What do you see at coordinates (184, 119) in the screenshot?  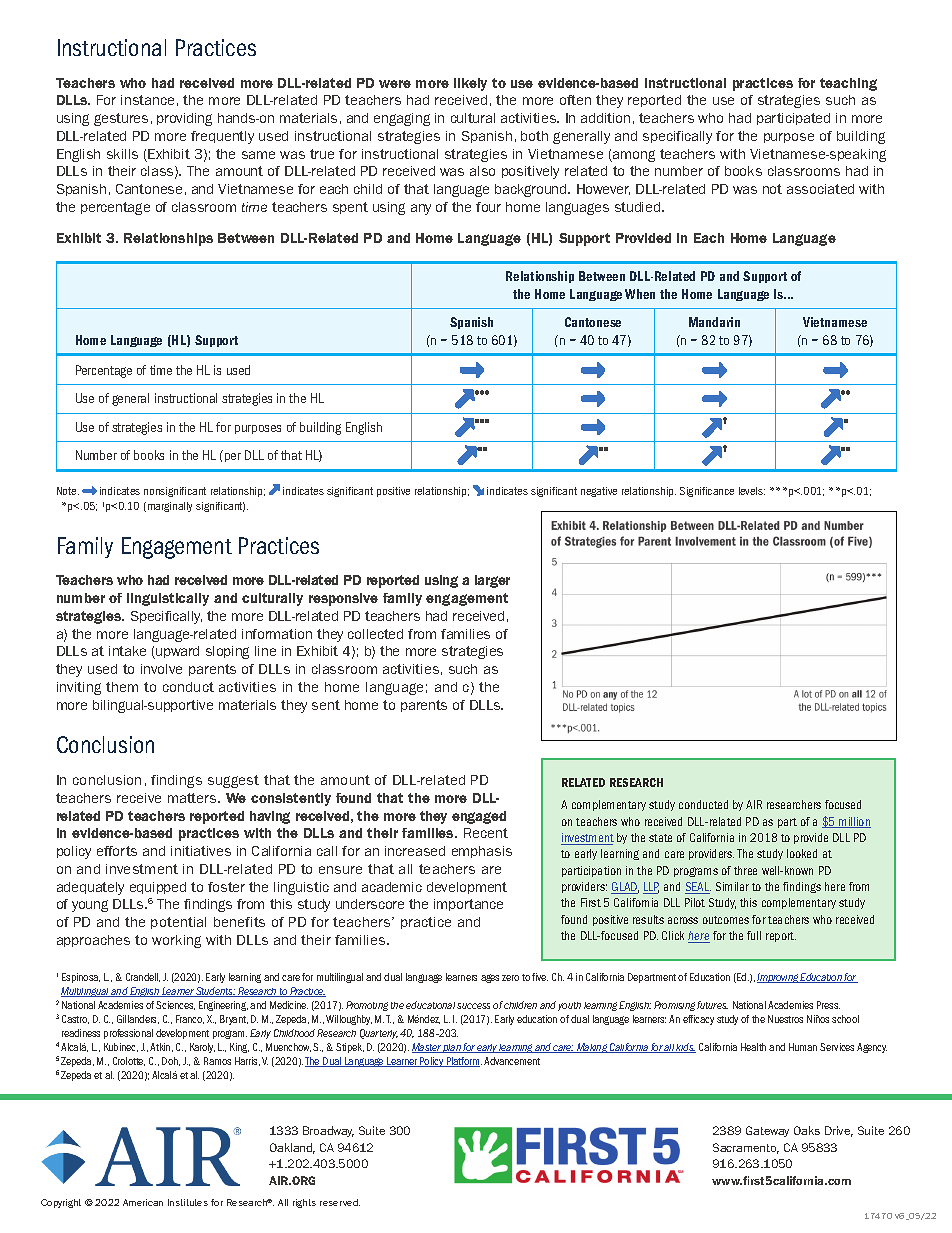 I see `providing` at bounding box center [184, 119].
